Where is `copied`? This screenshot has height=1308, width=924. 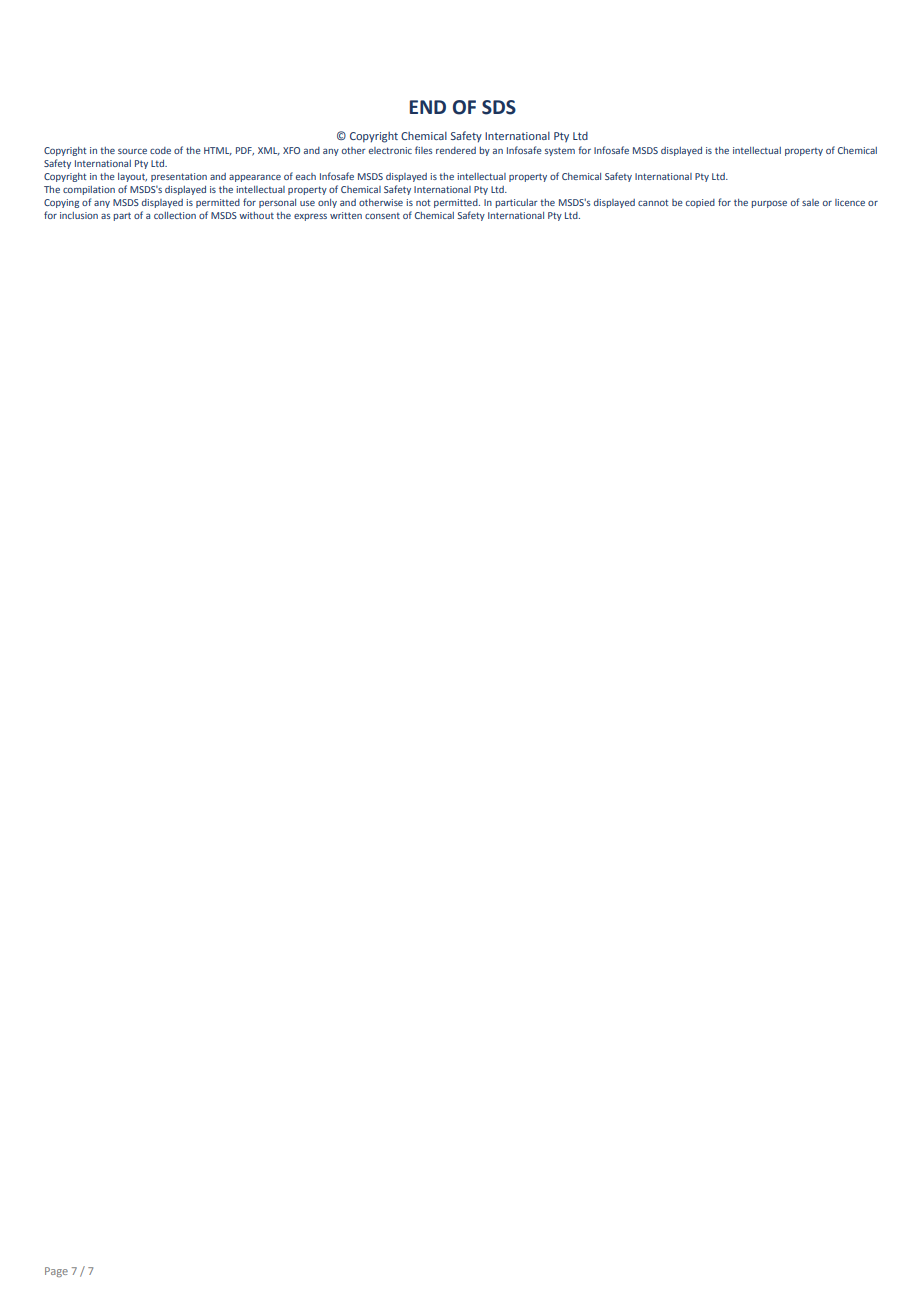
copied is located at coordinates (700, 203).
